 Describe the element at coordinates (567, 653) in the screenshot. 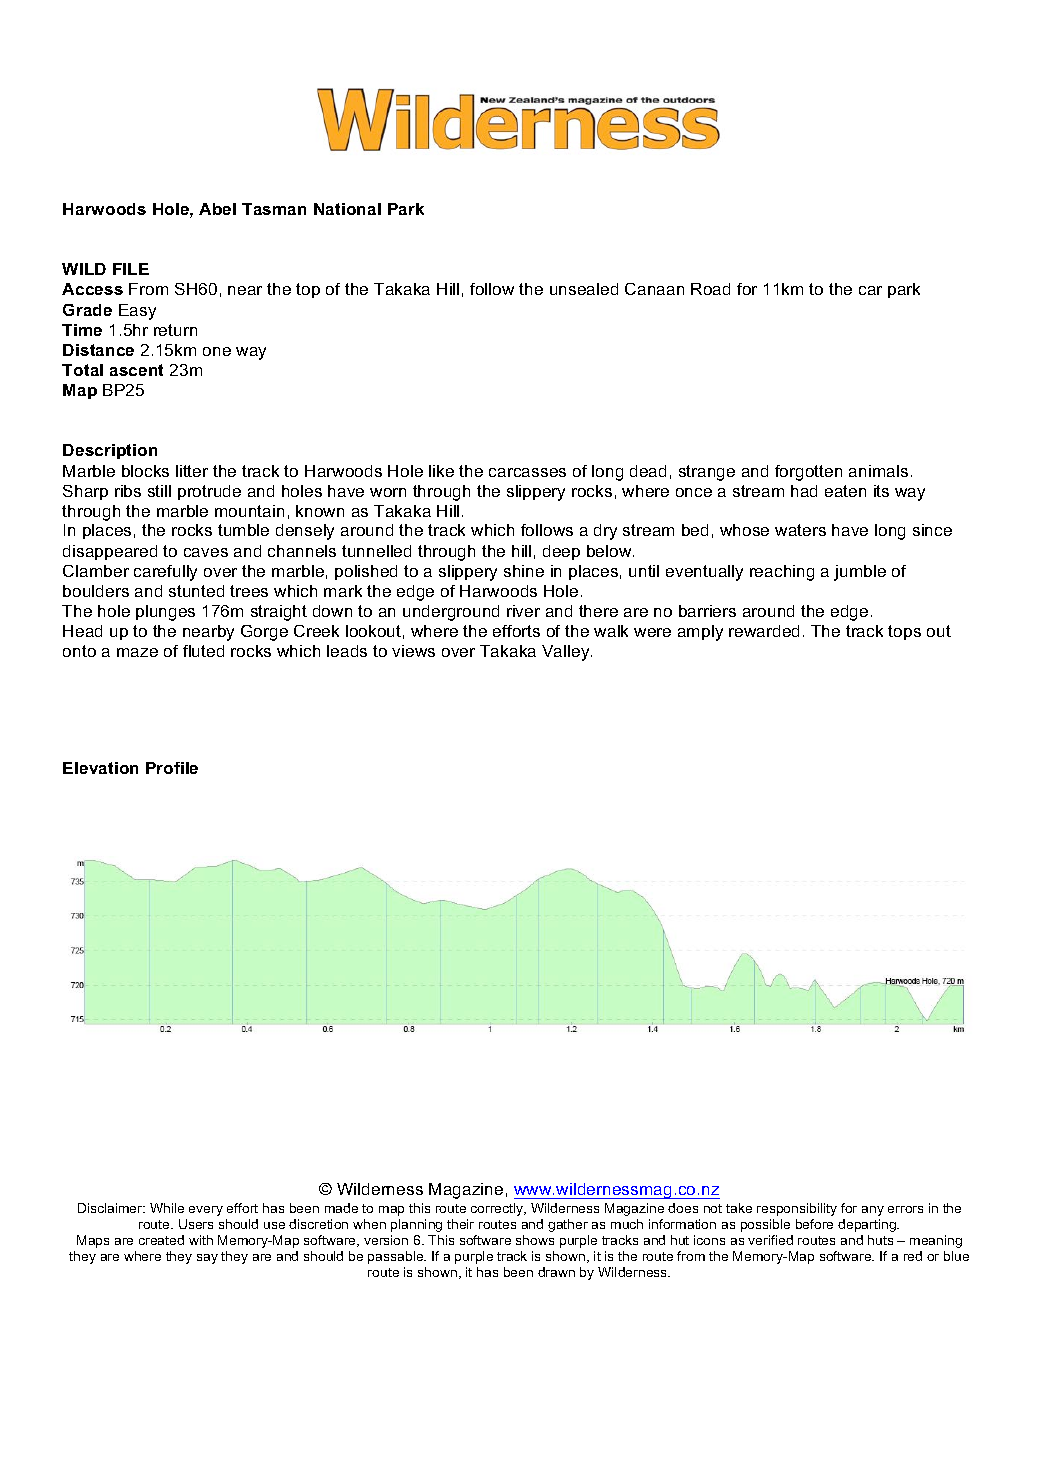

I see `Valley` at that location.
